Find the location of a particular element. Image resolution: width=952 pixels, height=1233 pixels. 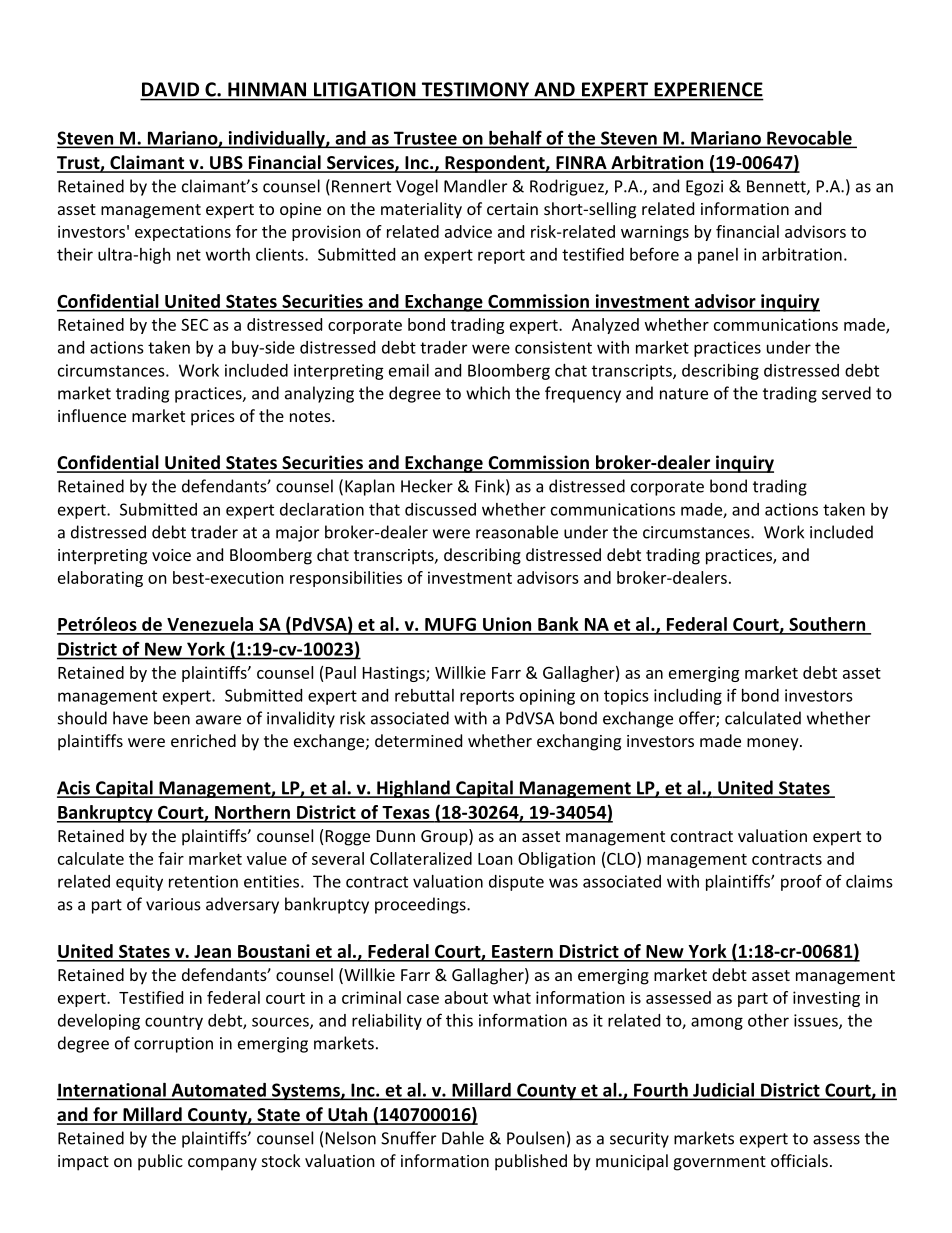

Venezuela is located at coordinates (210, 625).
